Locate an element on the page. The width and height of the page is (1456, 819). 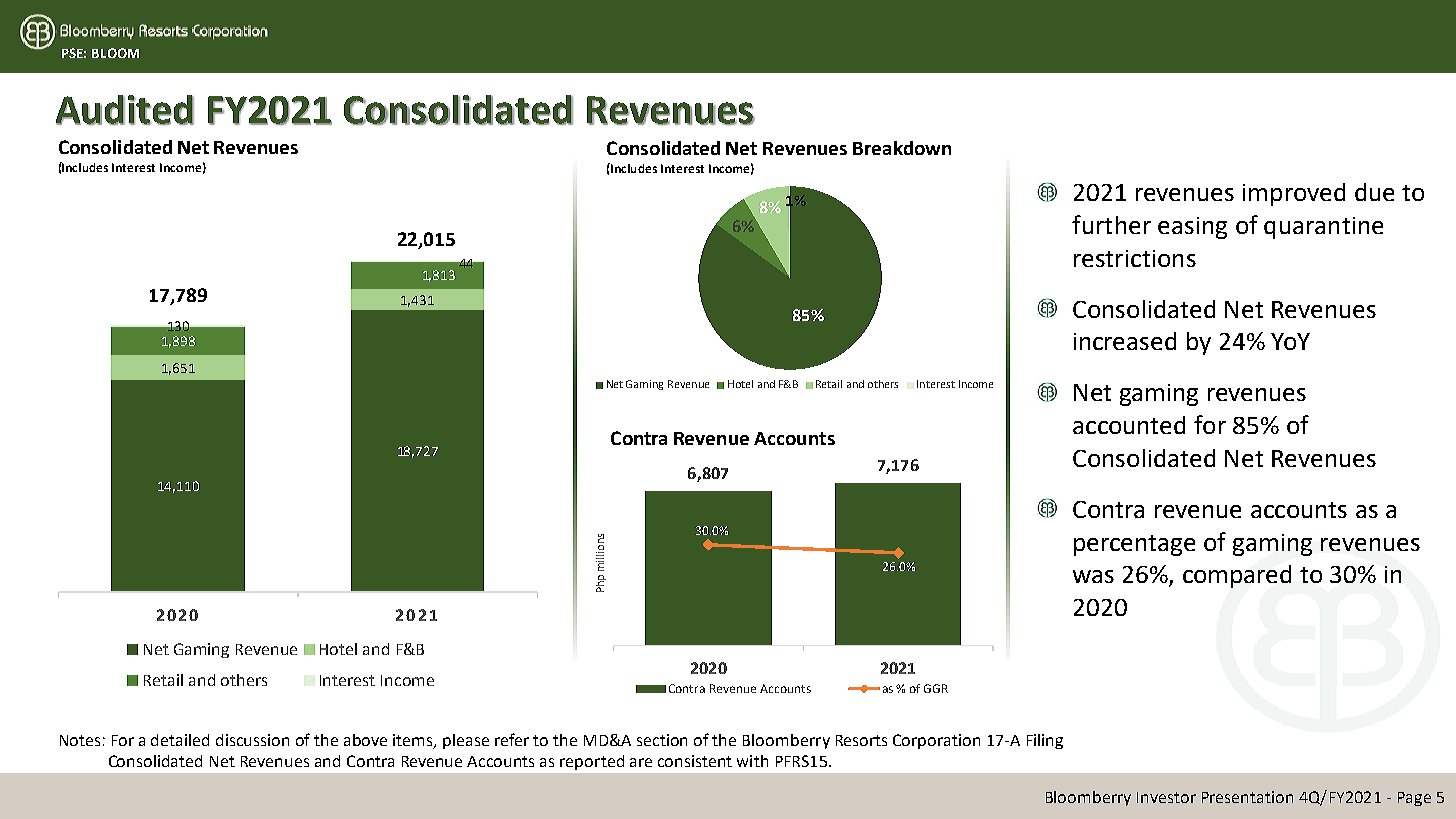
increased is located at coordinates (1125, 341).
